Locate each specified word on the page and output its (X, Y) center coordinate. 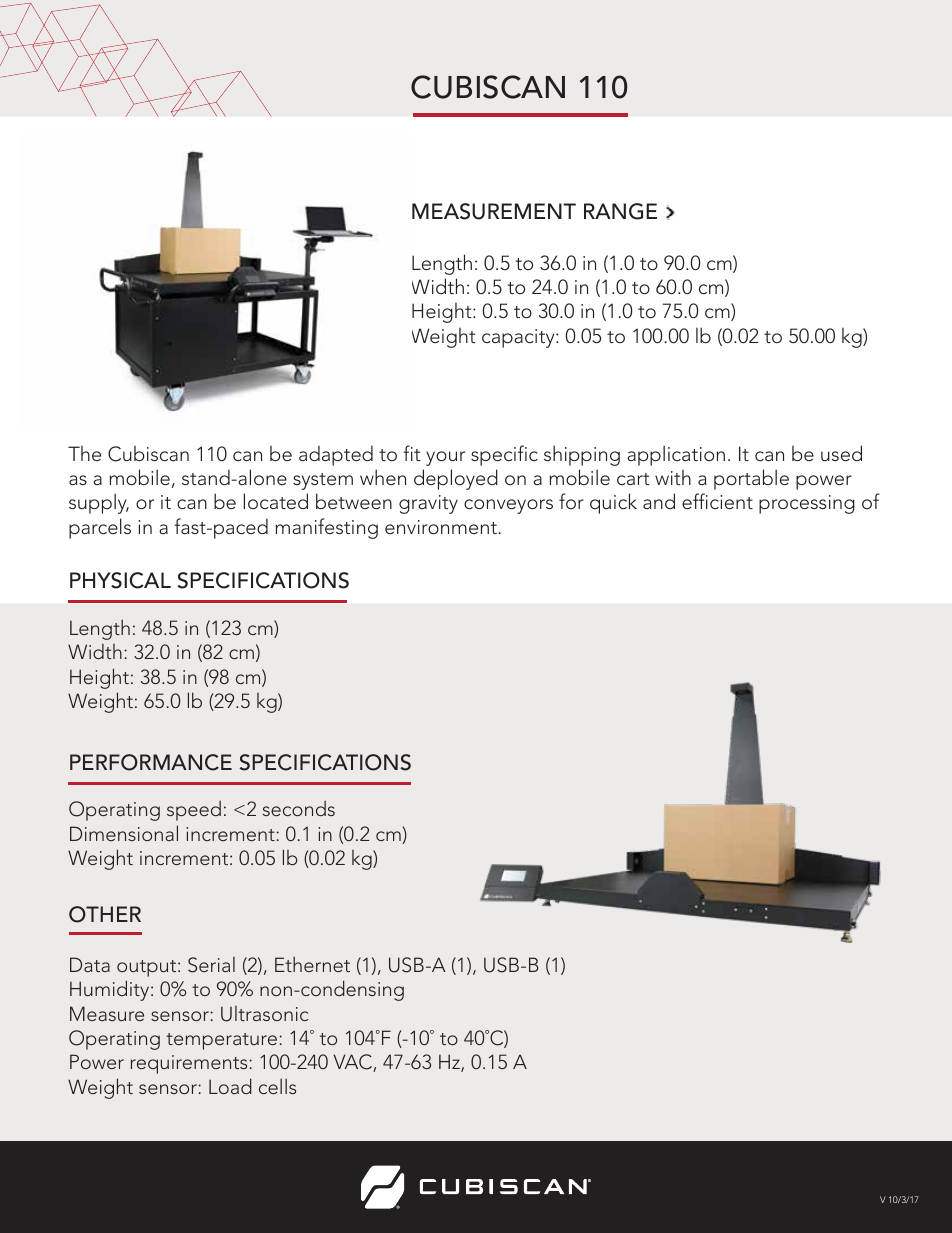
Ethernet (312, 964)
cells (277, 1086)
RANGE (620, 211)
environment (442, 527)
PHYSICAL (120, 580)
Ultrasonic (264, 1014)
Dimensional (124, 833)
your (445, 458)
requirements (190, 1064)
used (841, 453)
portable (751, 479)
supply (99, 503)
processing (807, 504)
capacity (519, 338)
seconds (299, 808)
